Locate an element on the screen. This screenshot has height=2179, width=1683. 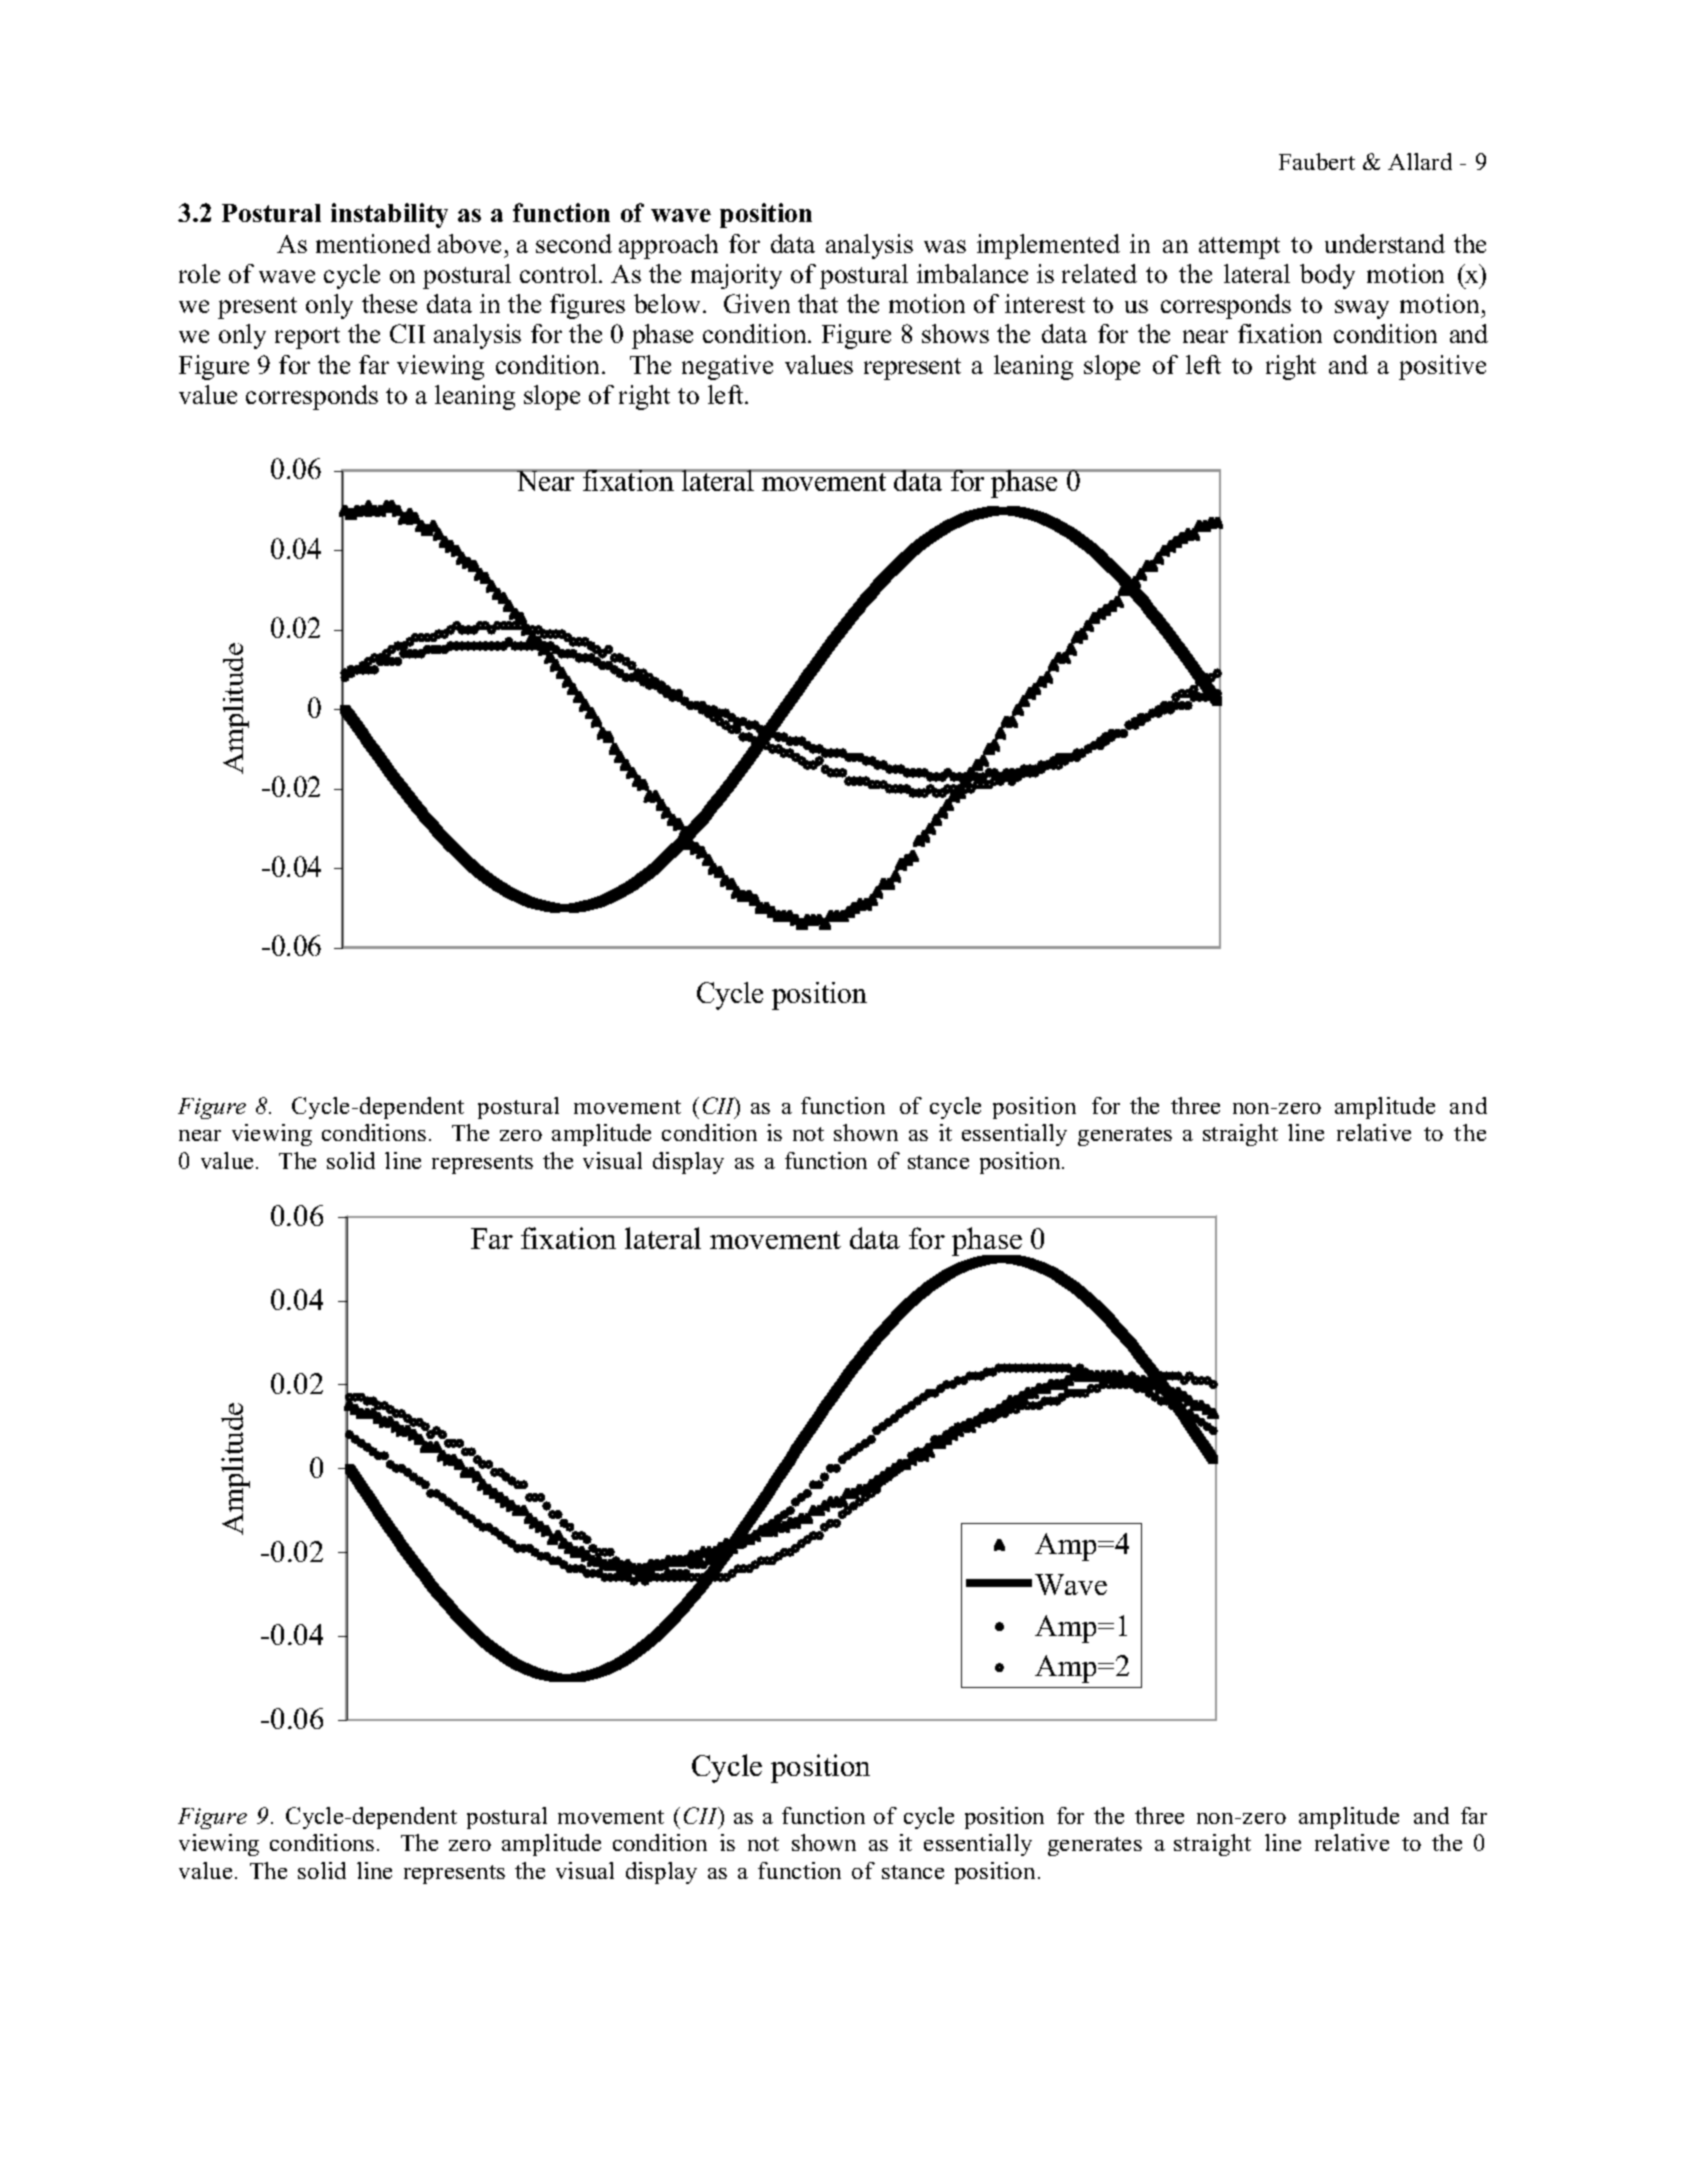
these is located at coordinates (389, 303).
